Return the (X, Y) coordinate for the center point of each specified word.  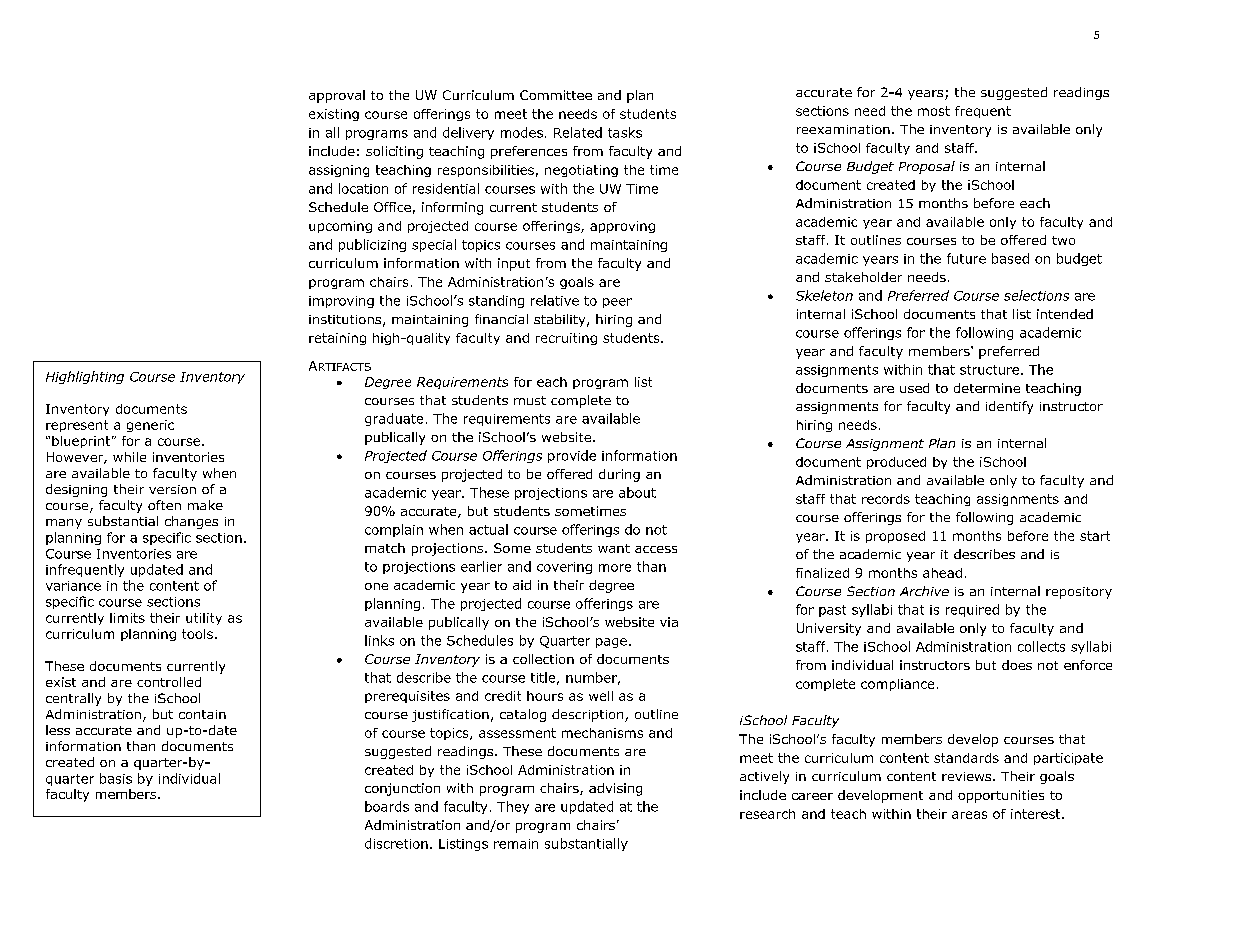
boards (387, 806)
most (934, 111)
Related (578, 132)
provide (572, 456)
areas (969, 815)
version (172, 489)
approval (337, 96)
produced (896, 463)
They (513, 807)
